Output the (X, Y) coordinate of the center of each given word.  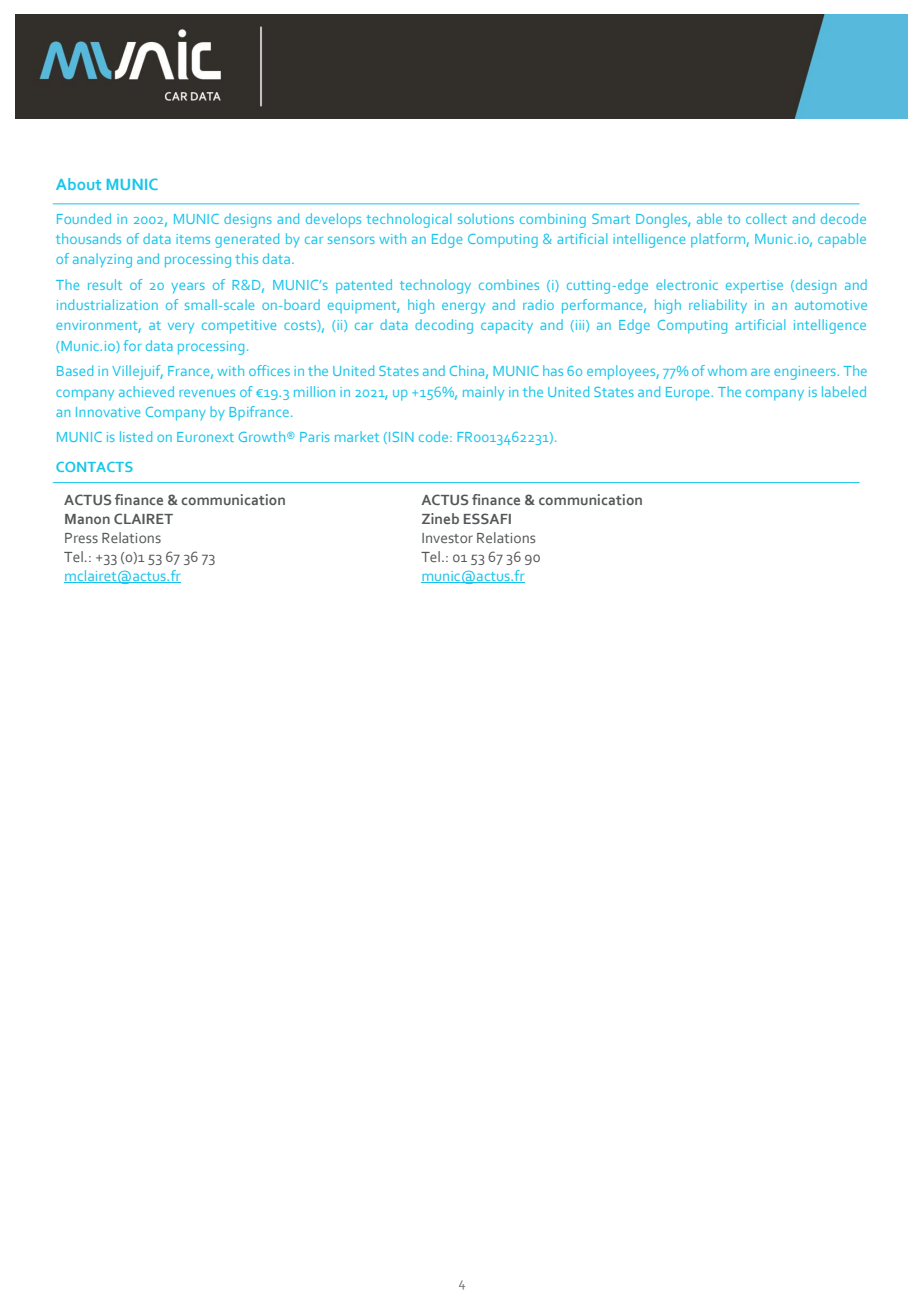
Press (81, 538)
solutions (486, 218)
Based (75, 370)
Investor (447, 538)
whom (727, 370)
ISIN (400, 438)
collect (766, 218)
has (553, 370)
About (78, 184)
